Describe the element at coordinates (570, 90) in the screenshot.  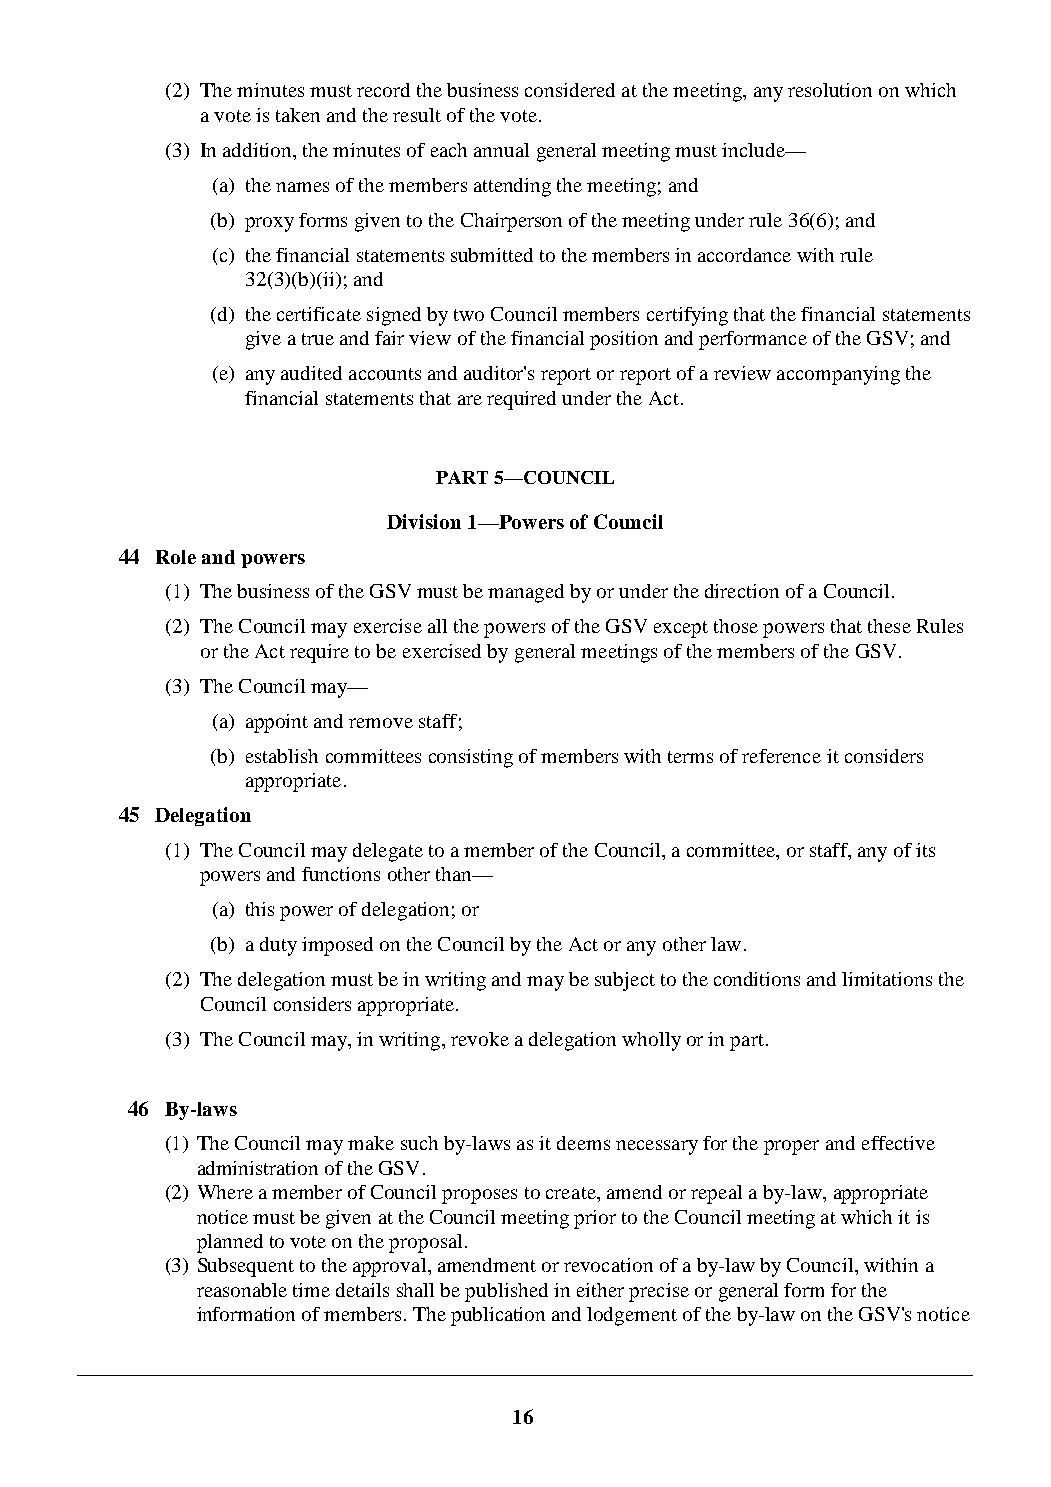
I see `considered` at that location.
